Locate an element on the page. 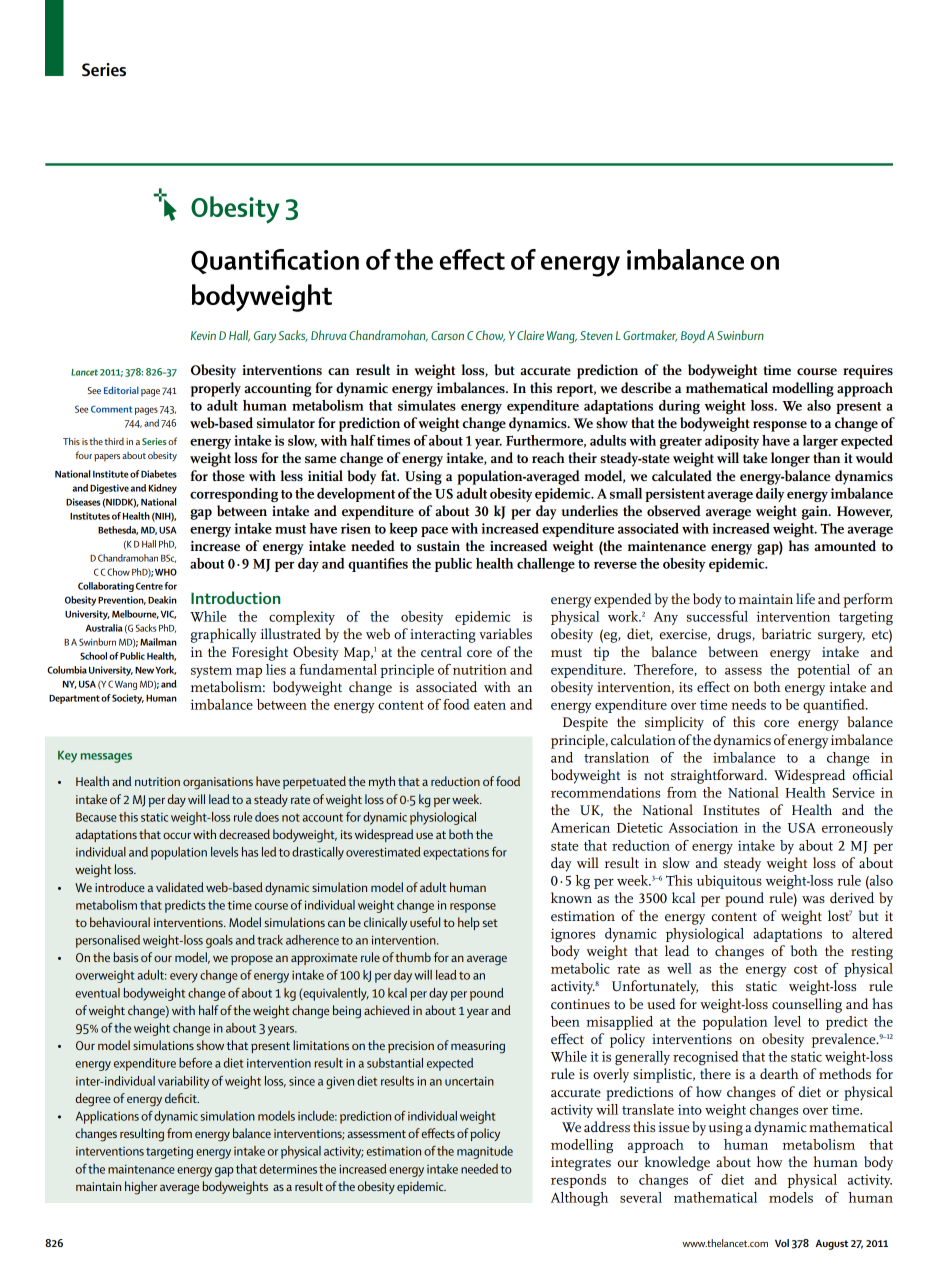 This page has height=1279, width=952. Carson is located at coordinates (447, 335).
